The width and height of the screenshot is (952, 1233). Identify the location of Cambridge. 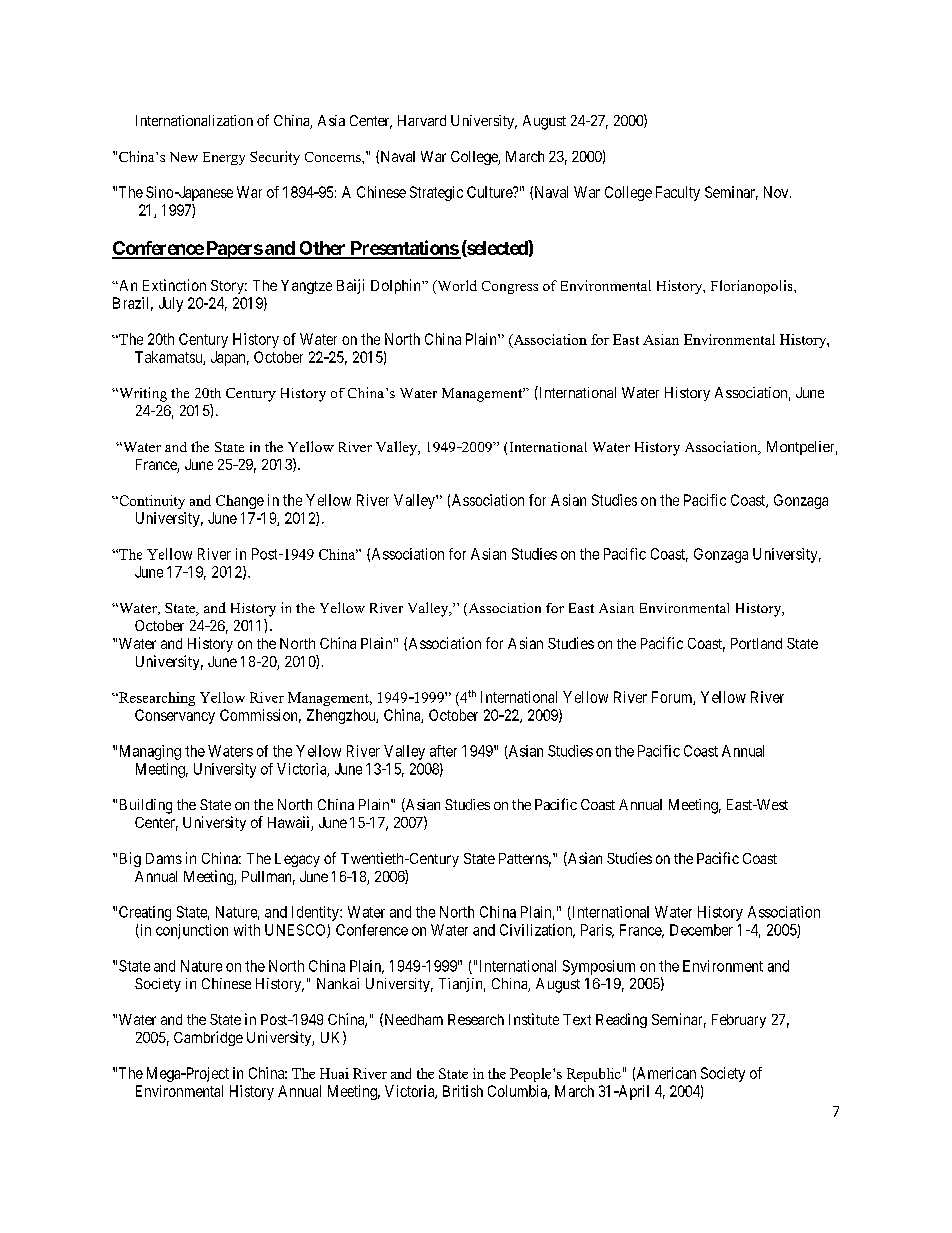
(208, 1038).
